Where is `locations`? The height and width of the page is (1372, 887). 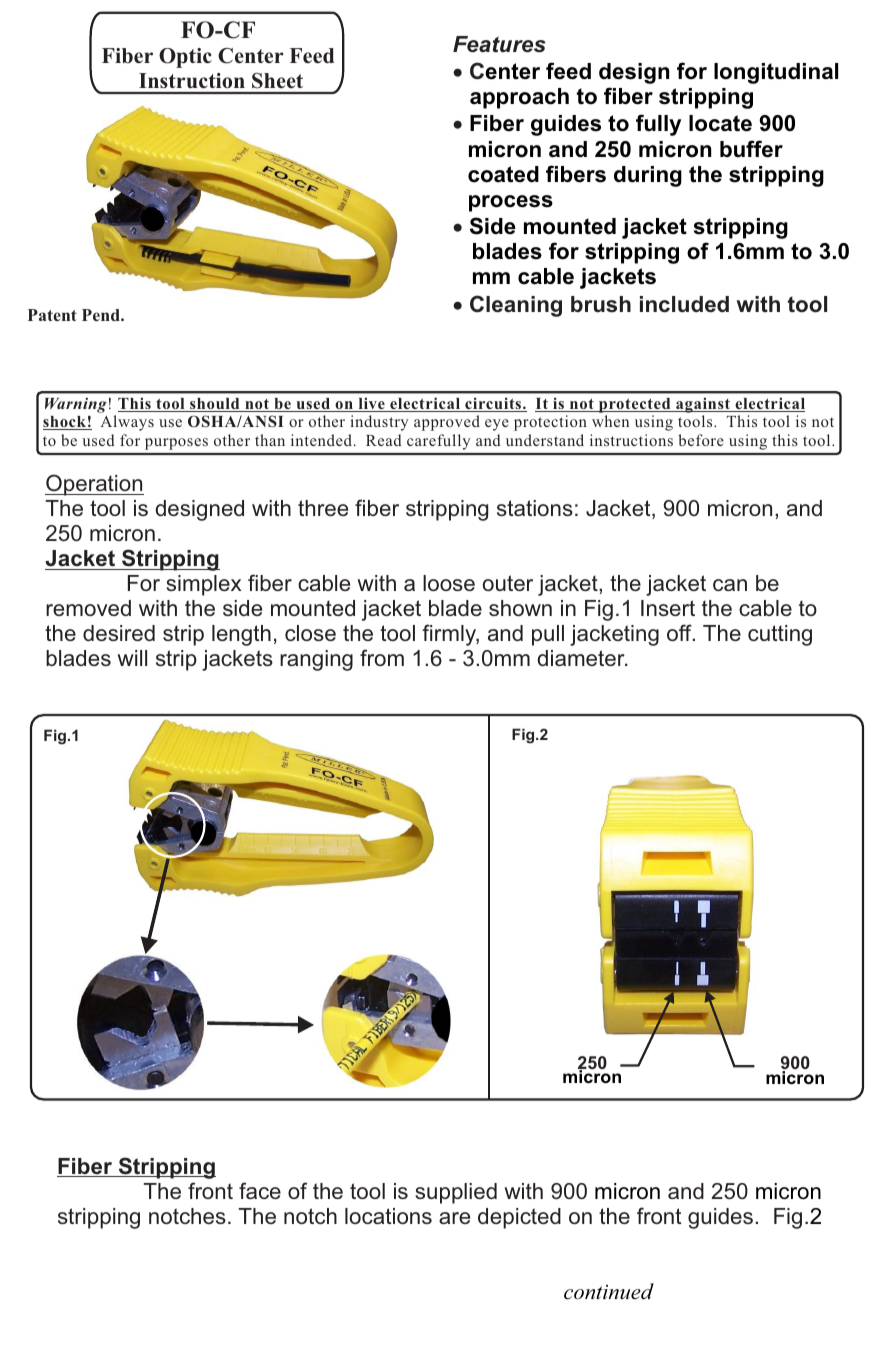 locations is located at coordinates (388, 1216).
